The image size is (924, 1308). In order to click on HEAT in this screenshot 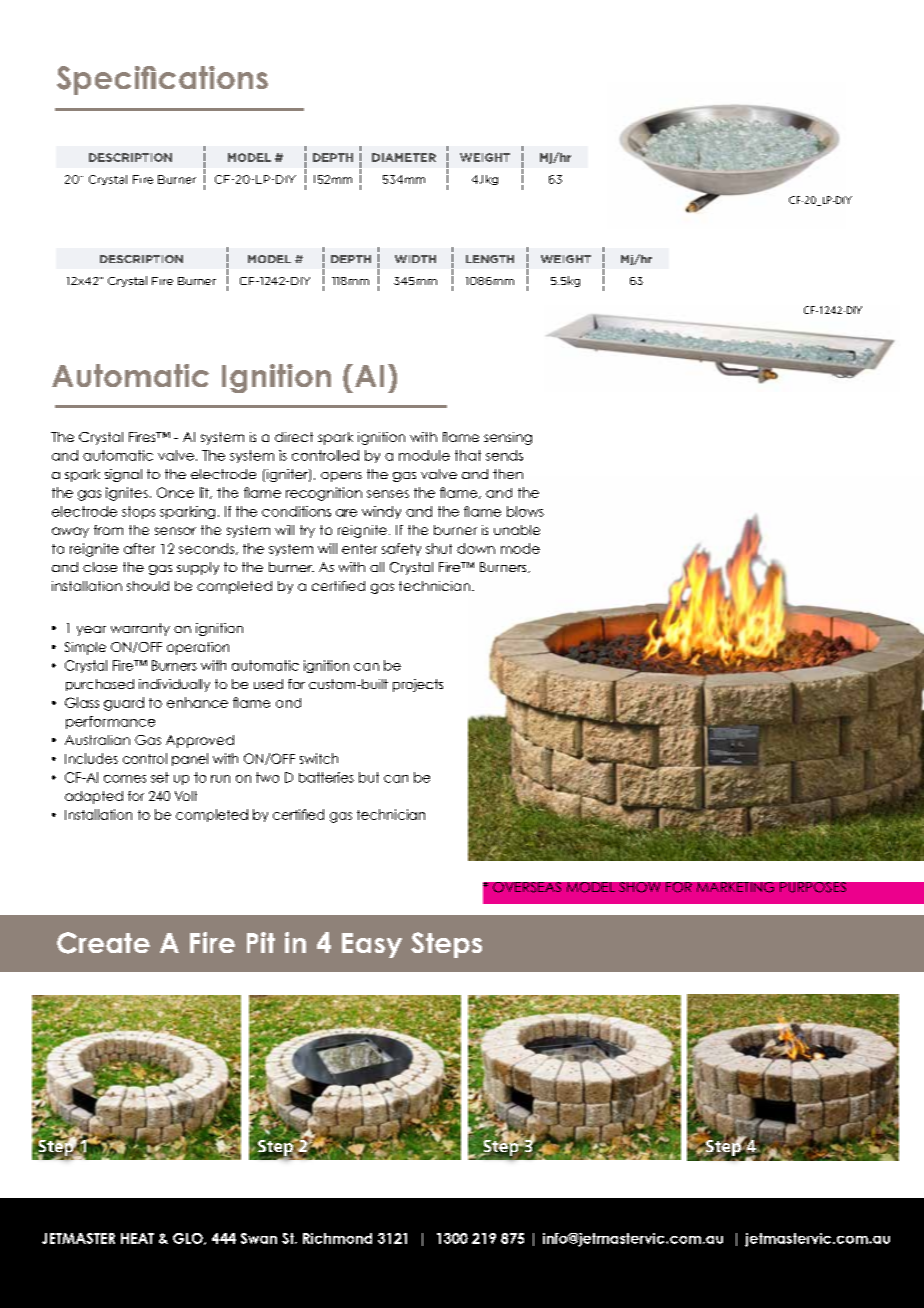, I will do `click(137, 1238)`.
